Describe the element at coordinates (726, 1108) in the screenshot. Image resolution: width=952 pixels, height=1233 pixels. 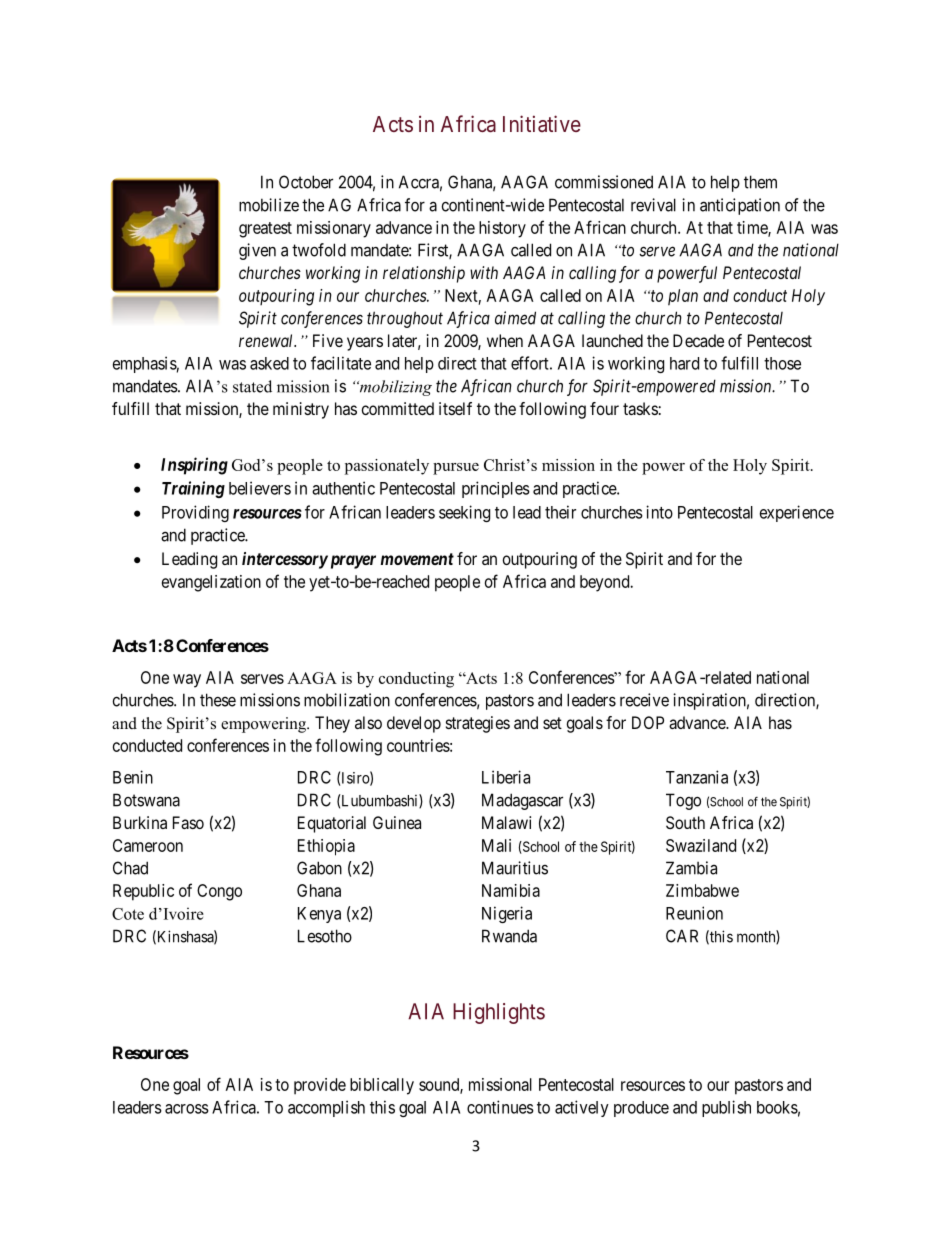
I see `publish` at that location.
